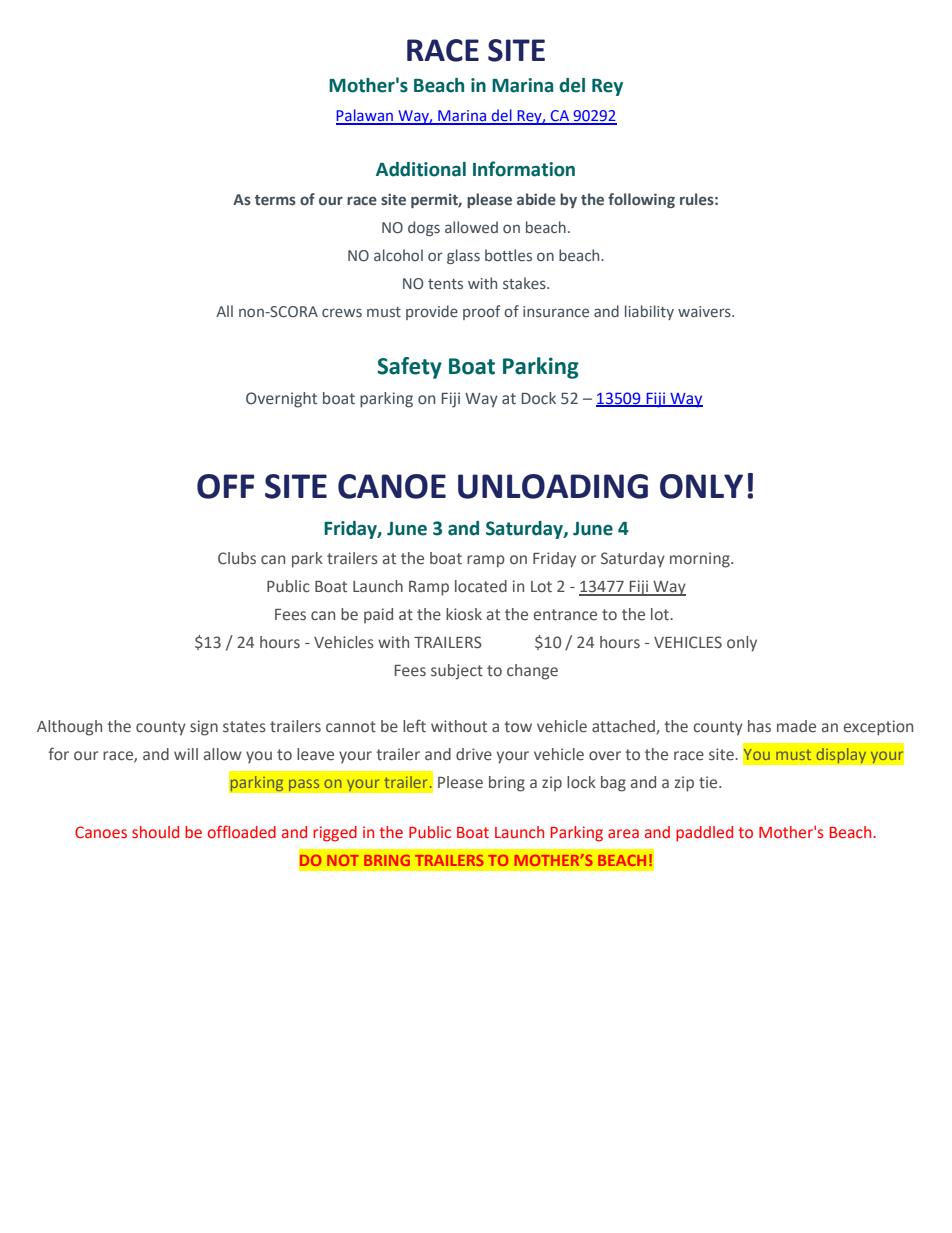 This screenshot has height=1233, width=952. Describe the element at coordinates (342, 312) in the screenshot. I see `crews` at that location.
